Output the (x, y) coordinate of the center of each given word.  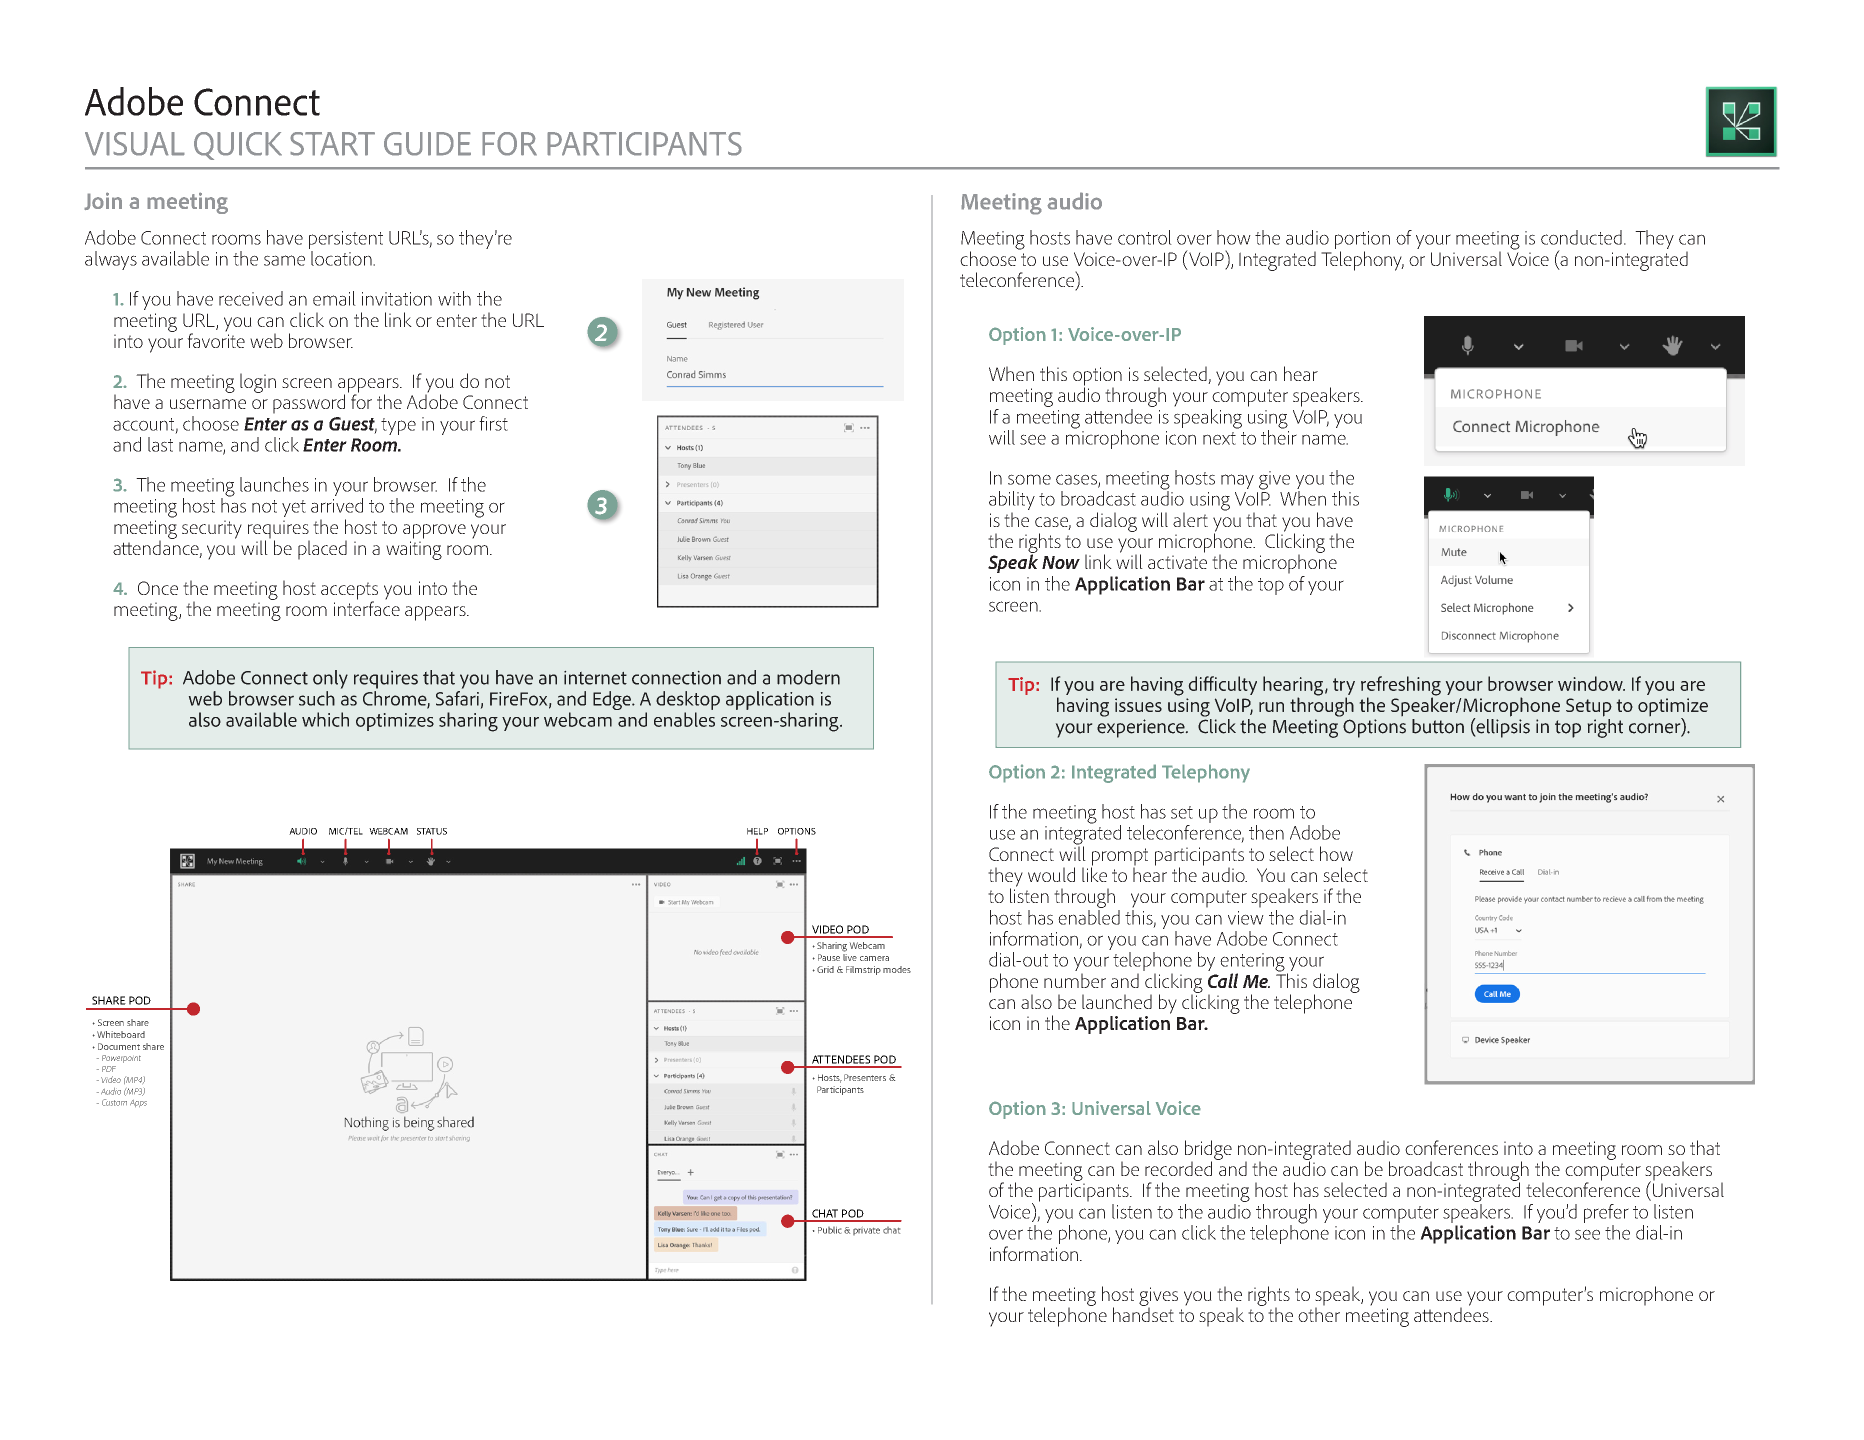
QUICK (238, 146)
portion (1362, 241)
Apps (138, 1103)
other (1319, 1313)
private (866, 1231)
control (1145, 237)
